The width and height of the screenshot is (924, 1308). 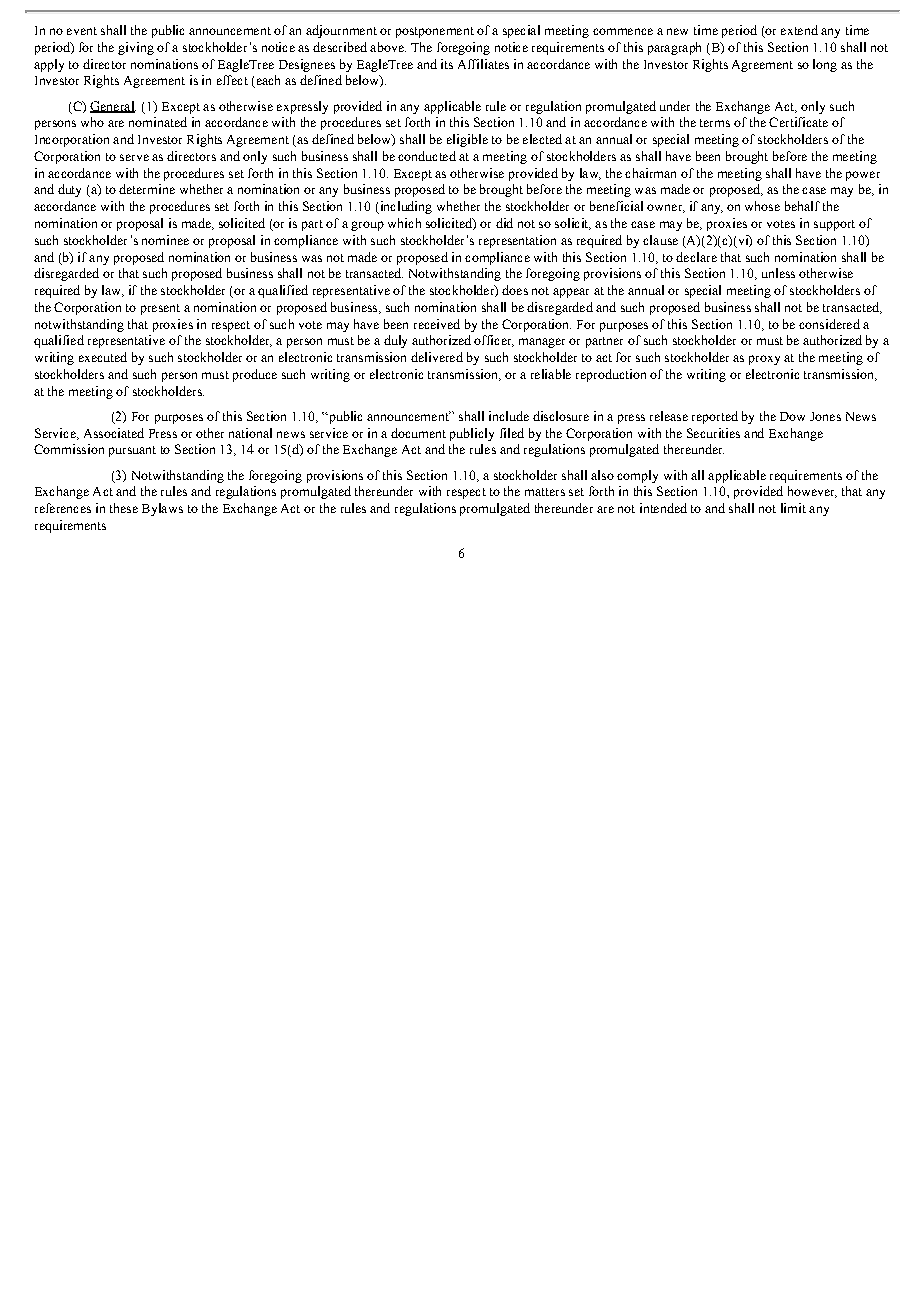 What do you see at coordinates (799, 30) in the screenshot?
I see `extend` at bounding box center [799, 30].
